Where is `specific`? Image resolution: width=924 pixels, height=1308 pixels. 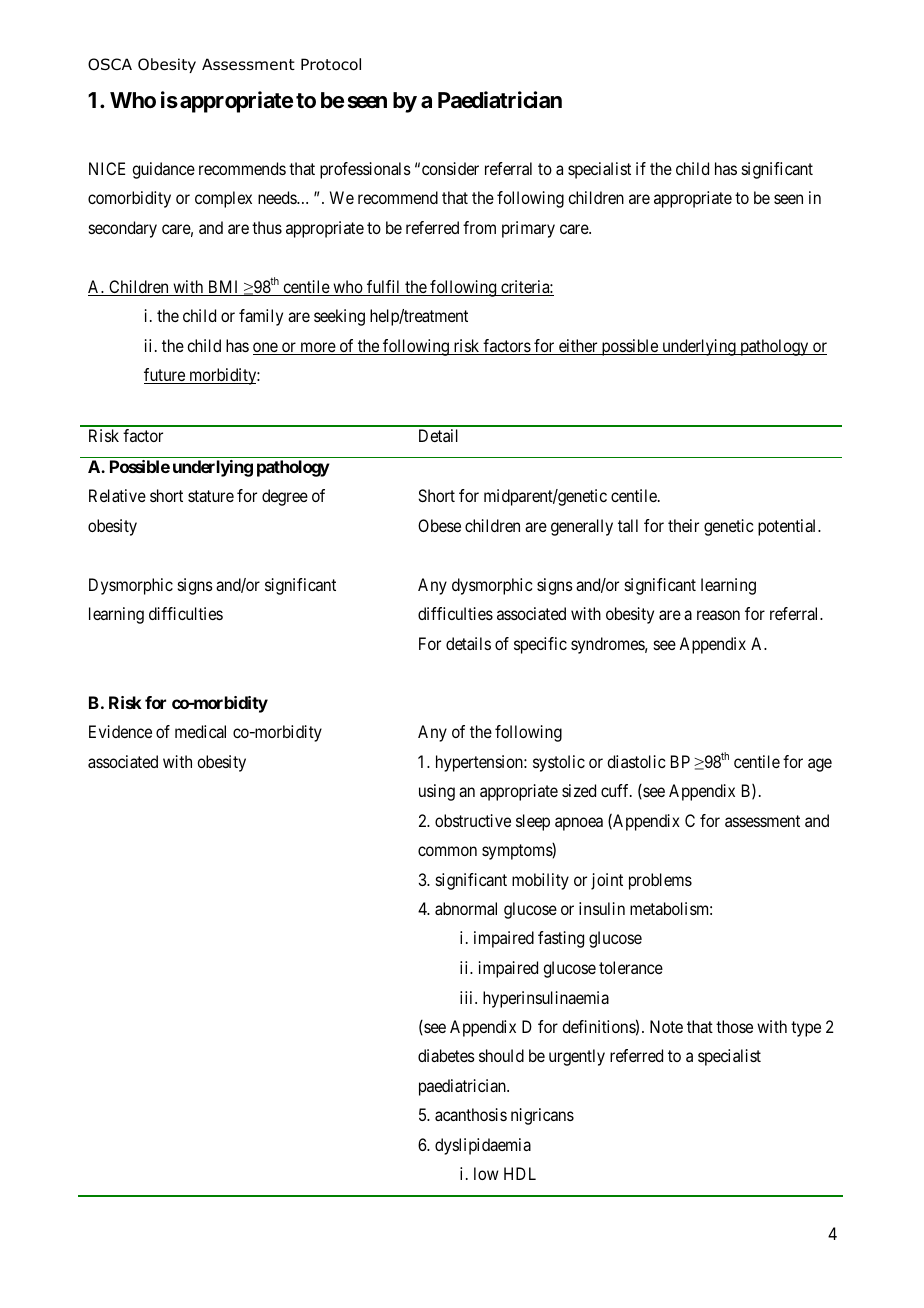 specific is located at coordinates (540, 645).
